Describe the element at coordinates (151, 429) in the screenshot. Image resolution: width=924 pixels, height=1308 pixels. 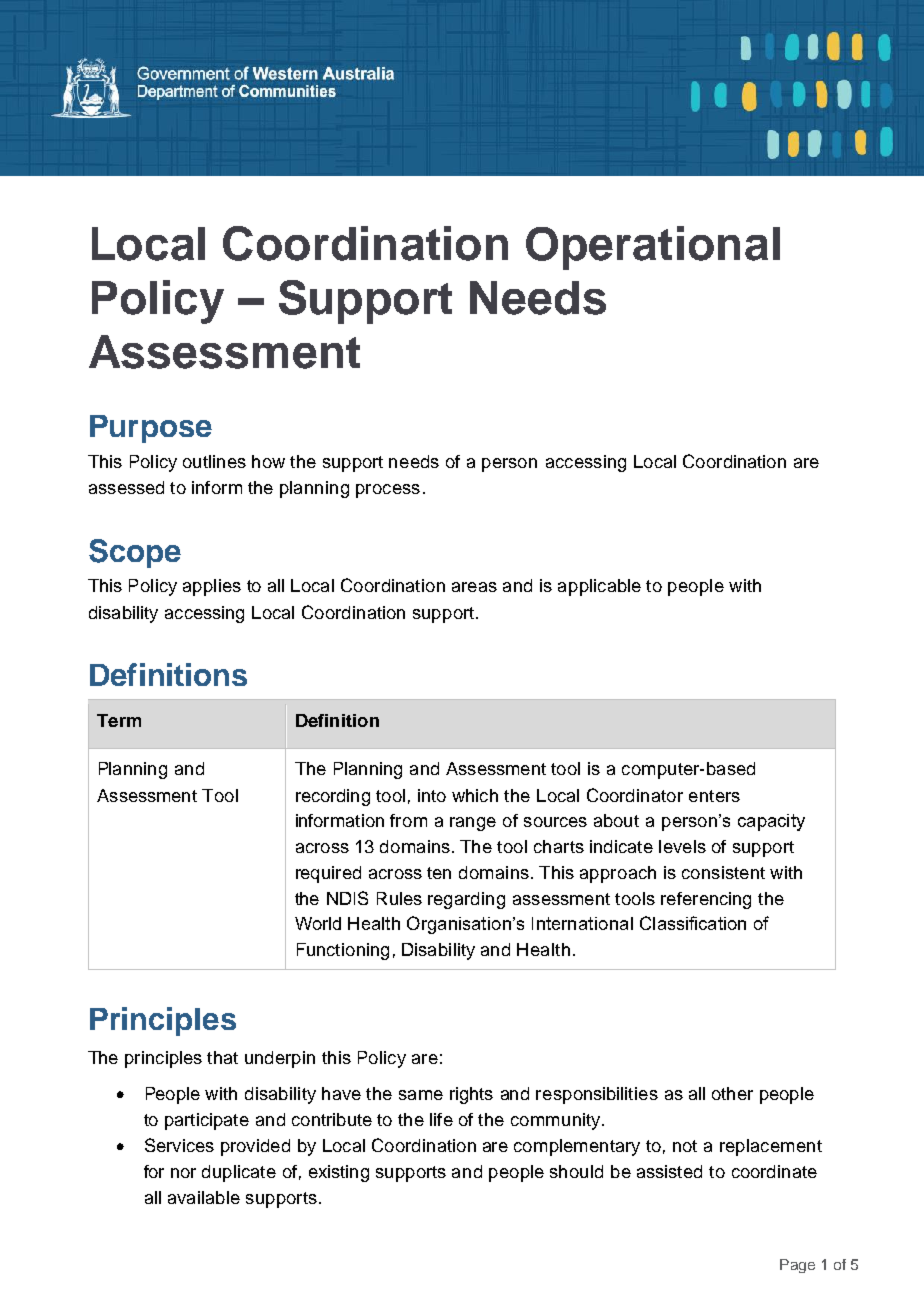
I see `Purpose` at that location.
